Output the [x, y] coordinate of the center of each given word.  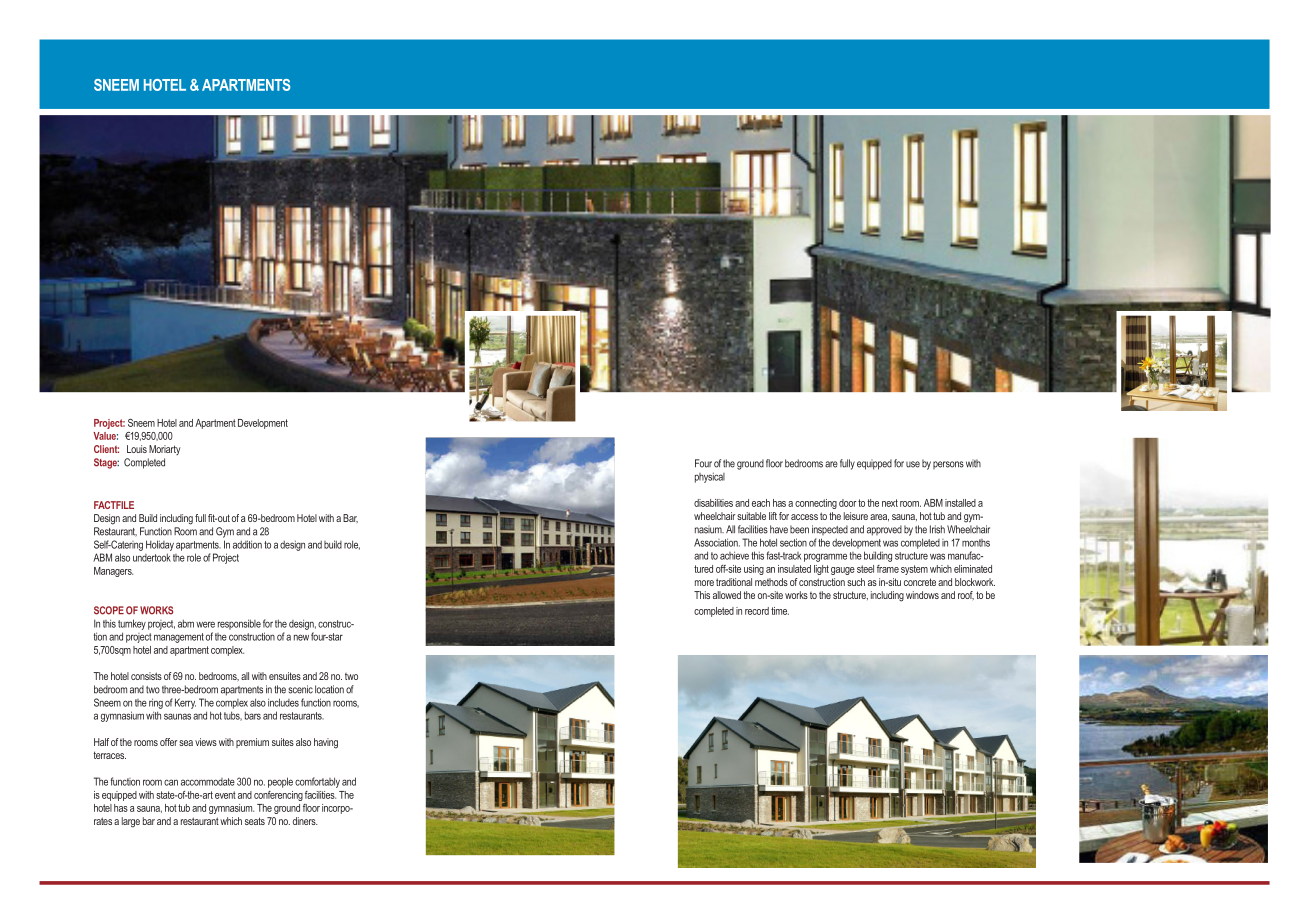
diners [305, 821]
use [913, 464]
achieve [734, 555]
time [780, 611]
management [179, 638]
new [301, 637]
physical [710, 477]
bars [253, 715]
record [757, 611]
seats [255, 821]
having [326, 743]
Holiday [160, 545]
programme [825, 557]
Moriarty [164, 450]
